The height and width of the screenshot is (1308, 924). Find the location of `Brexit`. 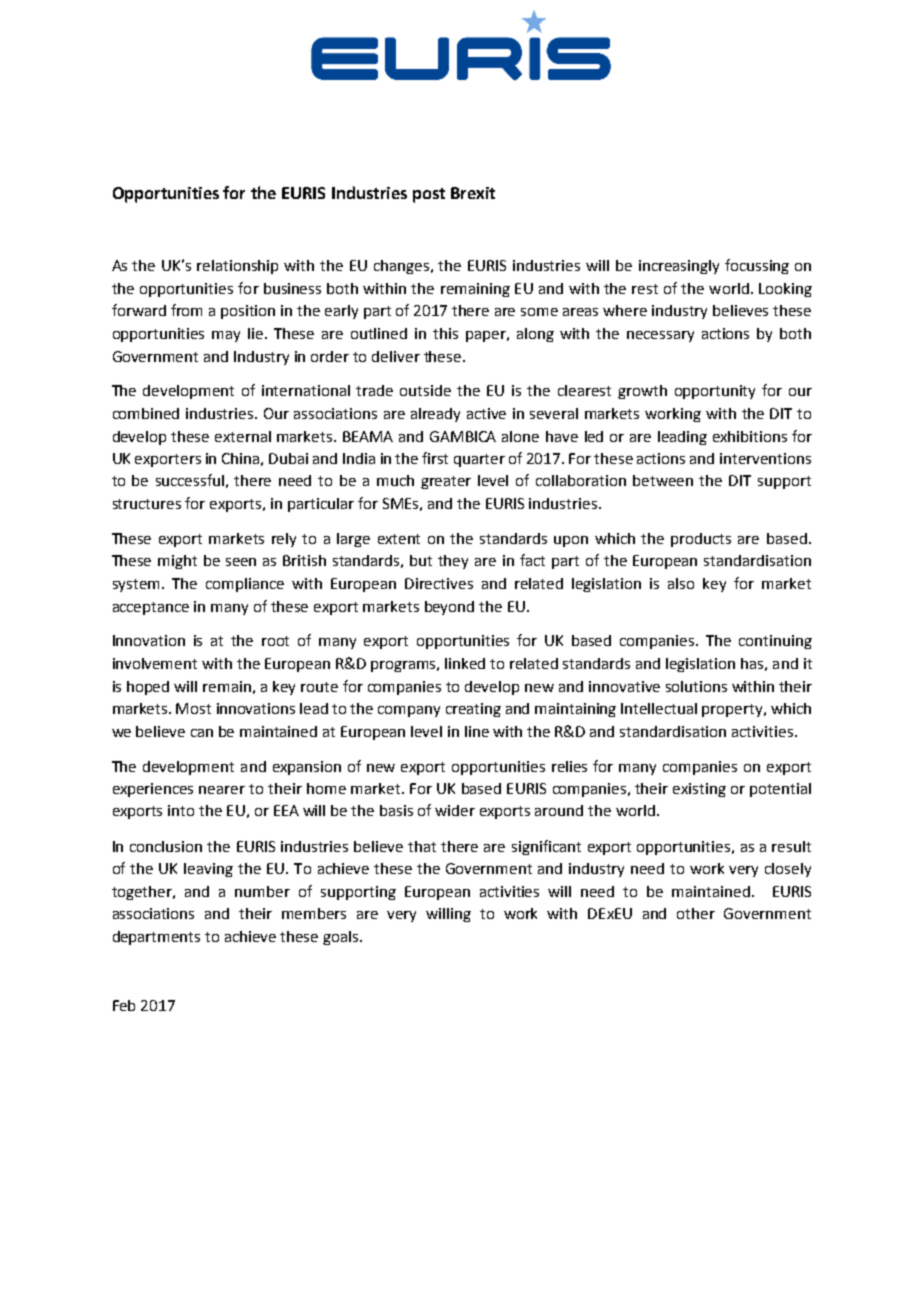

Brexit is located at coordinates (473, 193).
